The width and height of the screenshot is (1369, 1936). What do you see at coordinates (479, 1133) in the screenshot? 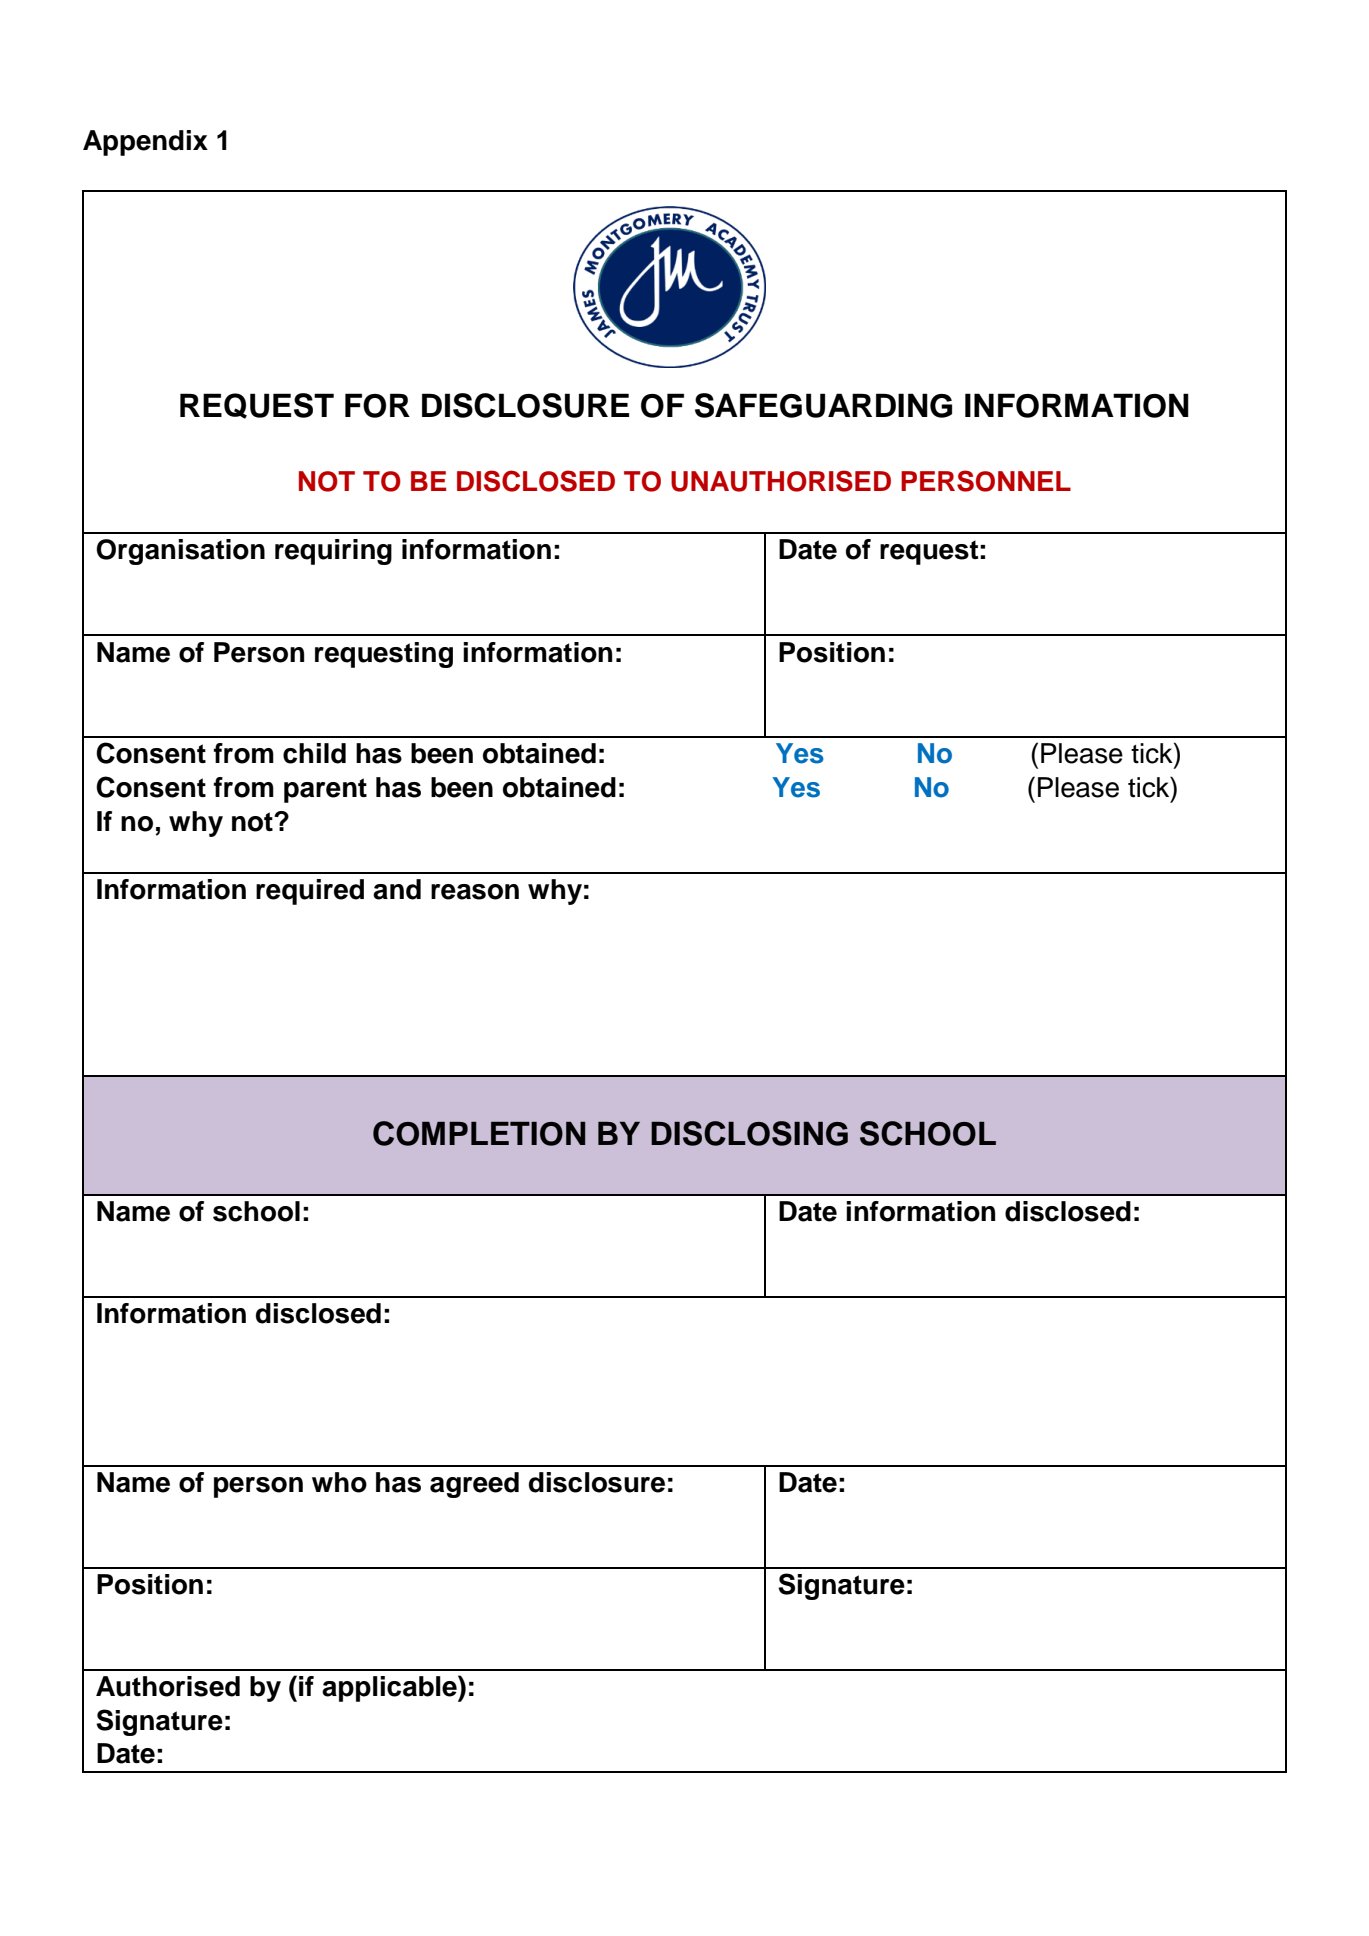
I see `COMPLETION` at bounding box center [479, 1133].
